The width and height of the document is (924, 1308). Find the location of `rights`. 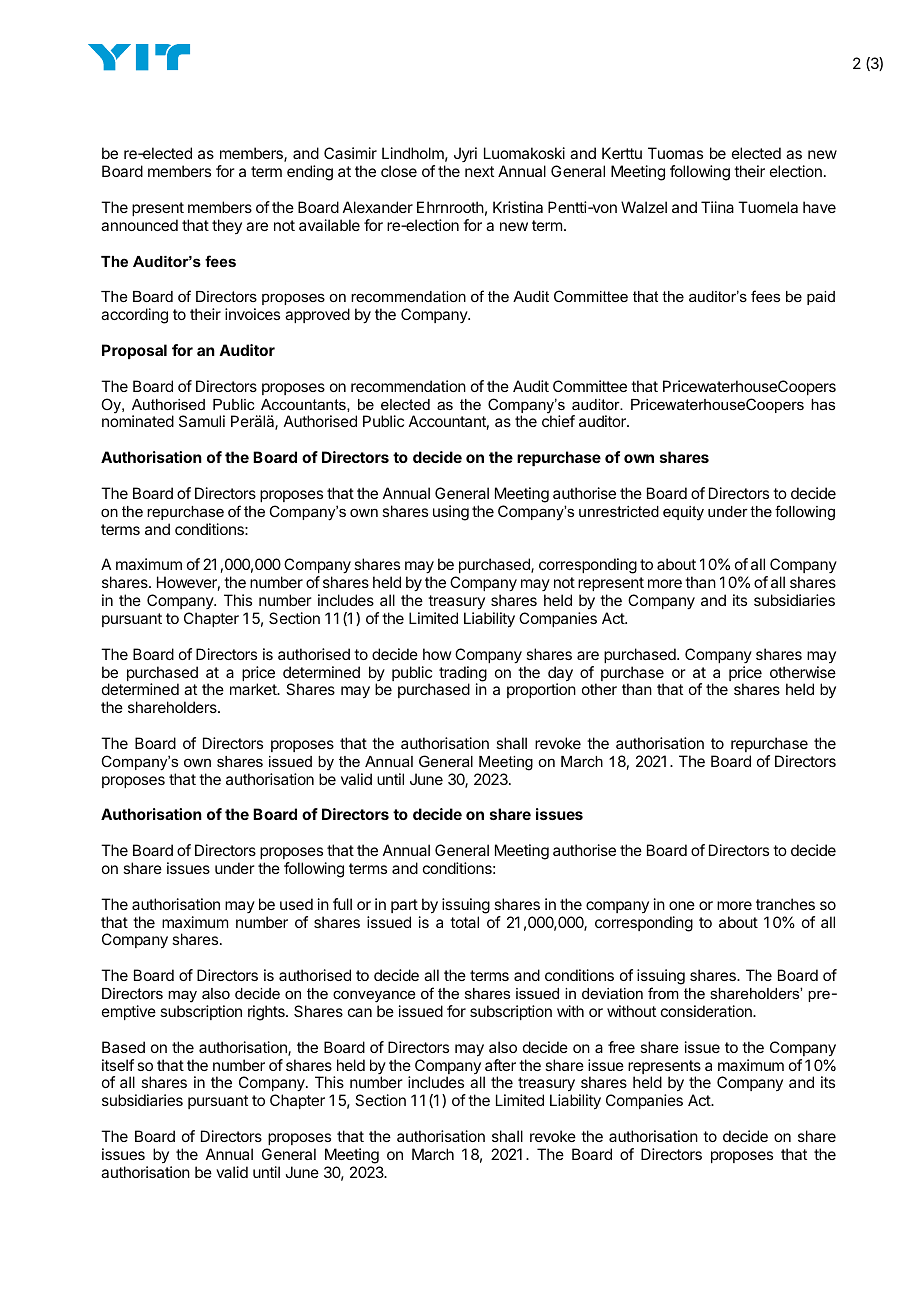

rights is located at coordinates (267, 1013).
